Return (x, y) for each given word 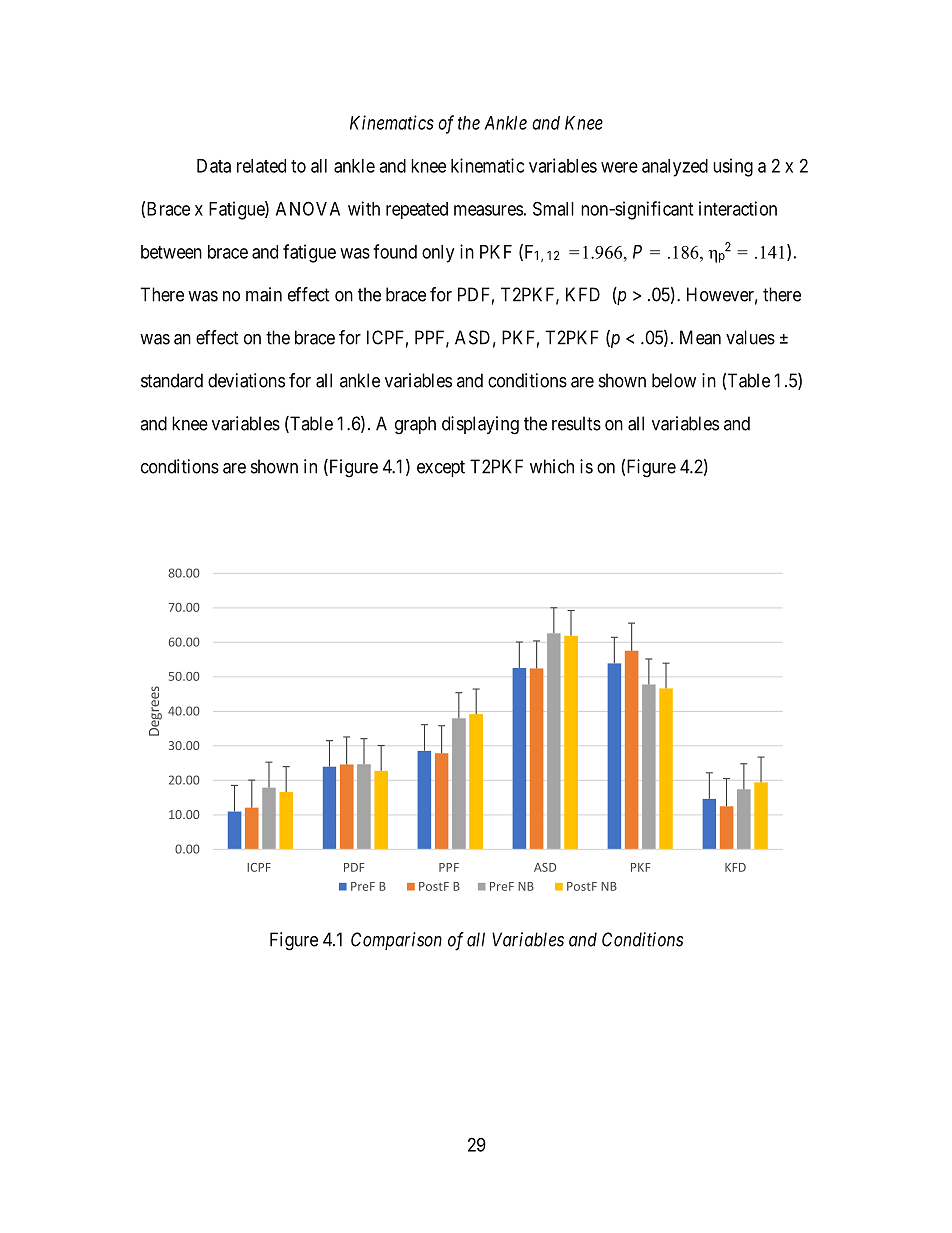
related (261, 166)
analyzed (675, 168)
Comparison (396, 941)
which (552, 466)
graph (415, 425)
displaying (480, 425)
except (441, 468)
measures (488, 210)
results (576, 423)
